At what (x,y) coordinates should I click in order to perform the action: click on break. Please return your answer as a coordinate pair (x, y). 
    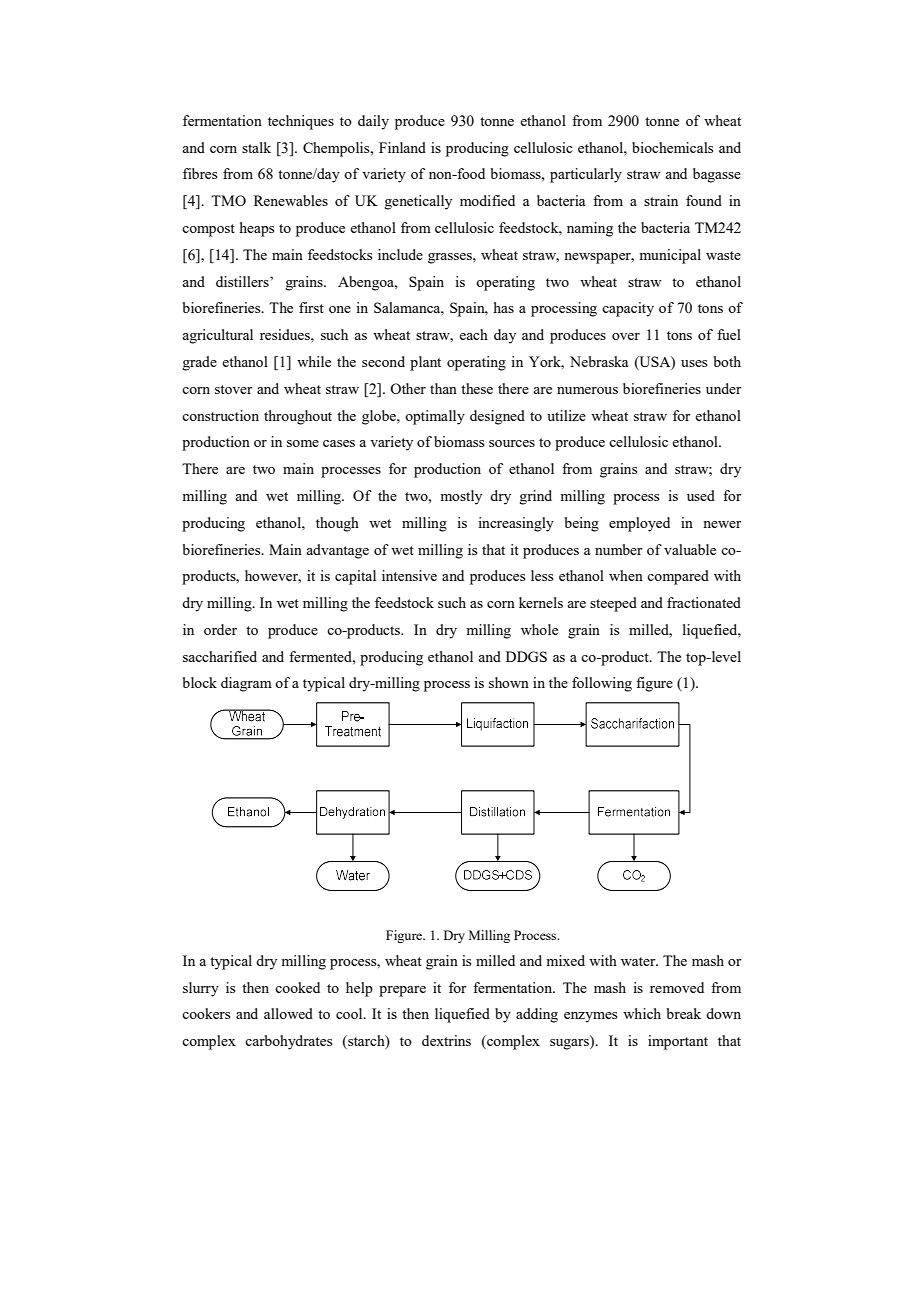
    Looking at the image, I should click on (684, 1013).
